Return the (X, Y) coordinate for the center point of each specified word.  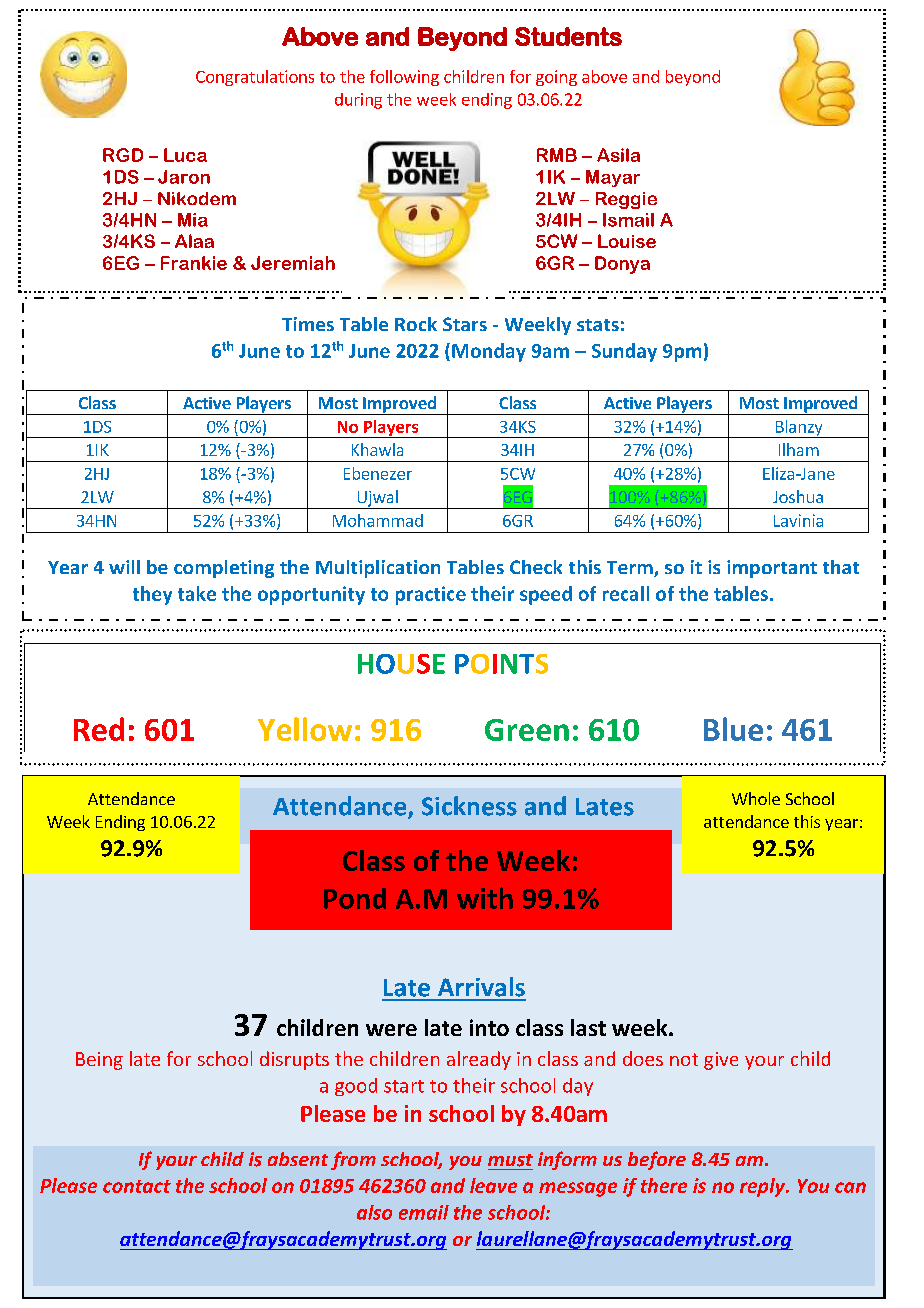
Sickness (469, 806)
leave (493, 1185)
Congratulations (255, 78)
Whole (756, 798)
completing (224, 569)
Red (99, 729)
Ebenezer (378, 473)
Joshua (798, 496)
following (404, 78)
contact (137, 1186)
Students (568, 36)
